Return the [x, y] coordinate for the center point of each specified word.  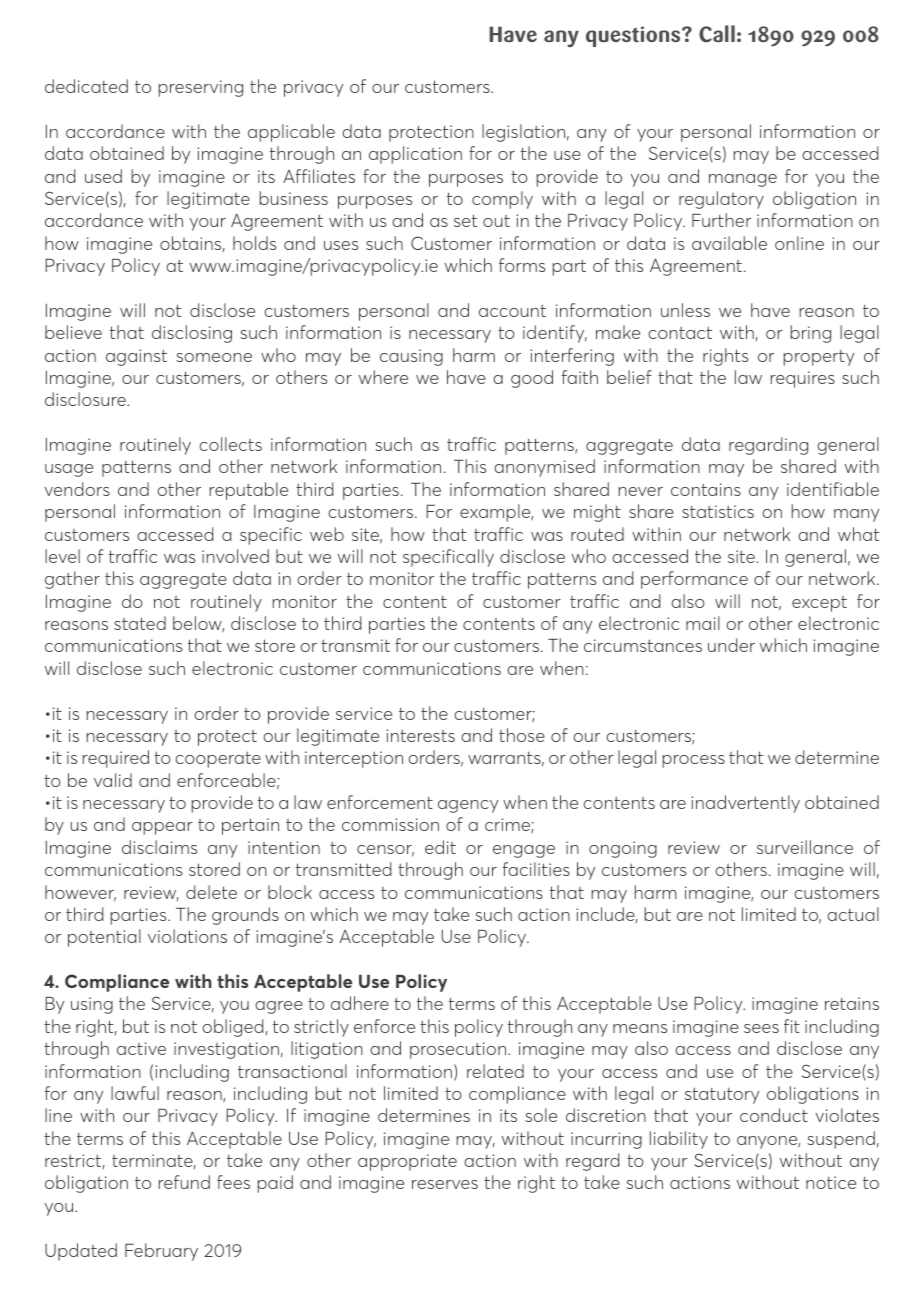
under [731, 645]
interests [420, 735]
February [161, 1252]
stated [140, 623]
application [415, 155]
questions [634, 36]
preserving [200, 88]
